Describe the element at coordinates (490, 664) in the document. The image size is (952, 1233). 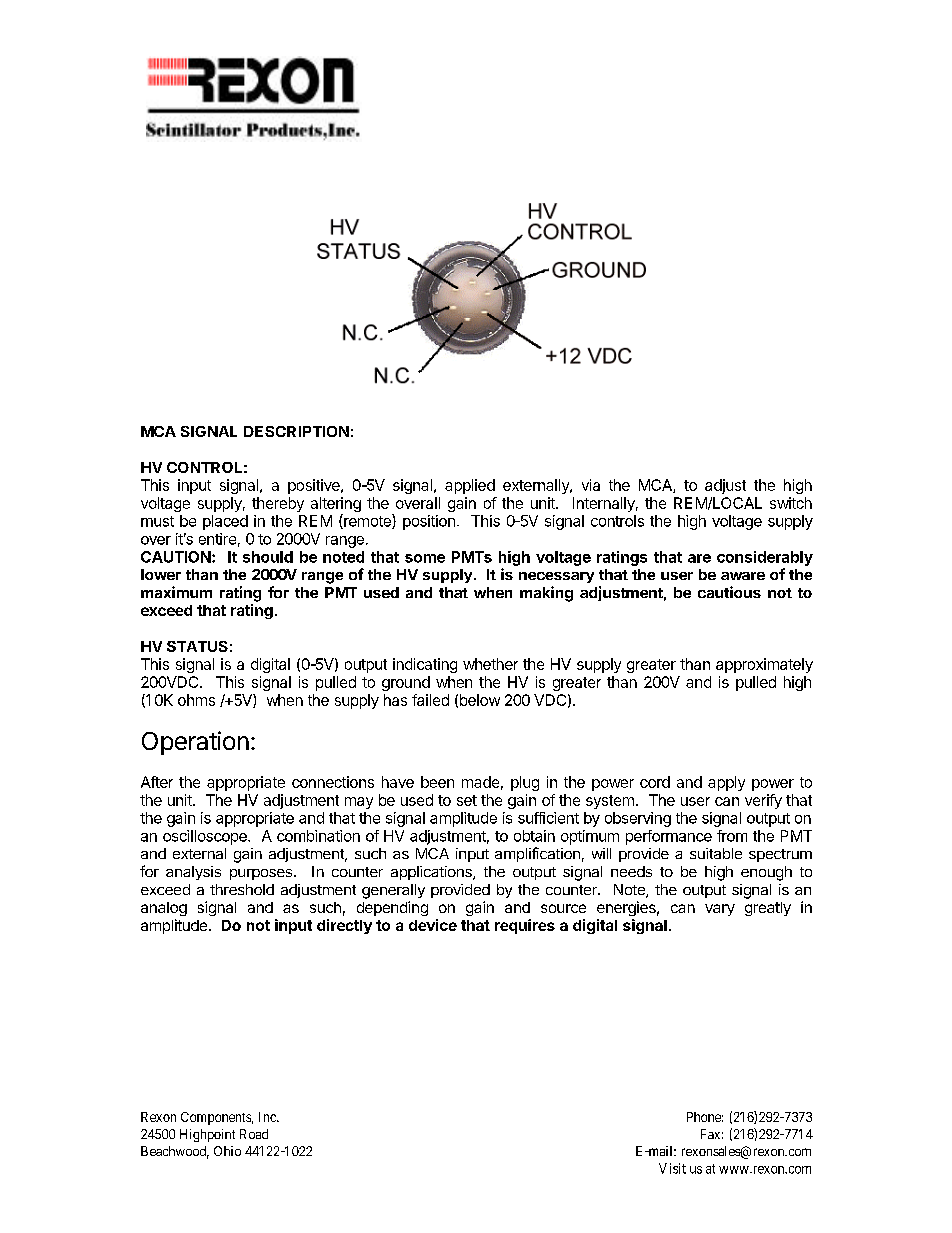
I see `whether` at that location.
